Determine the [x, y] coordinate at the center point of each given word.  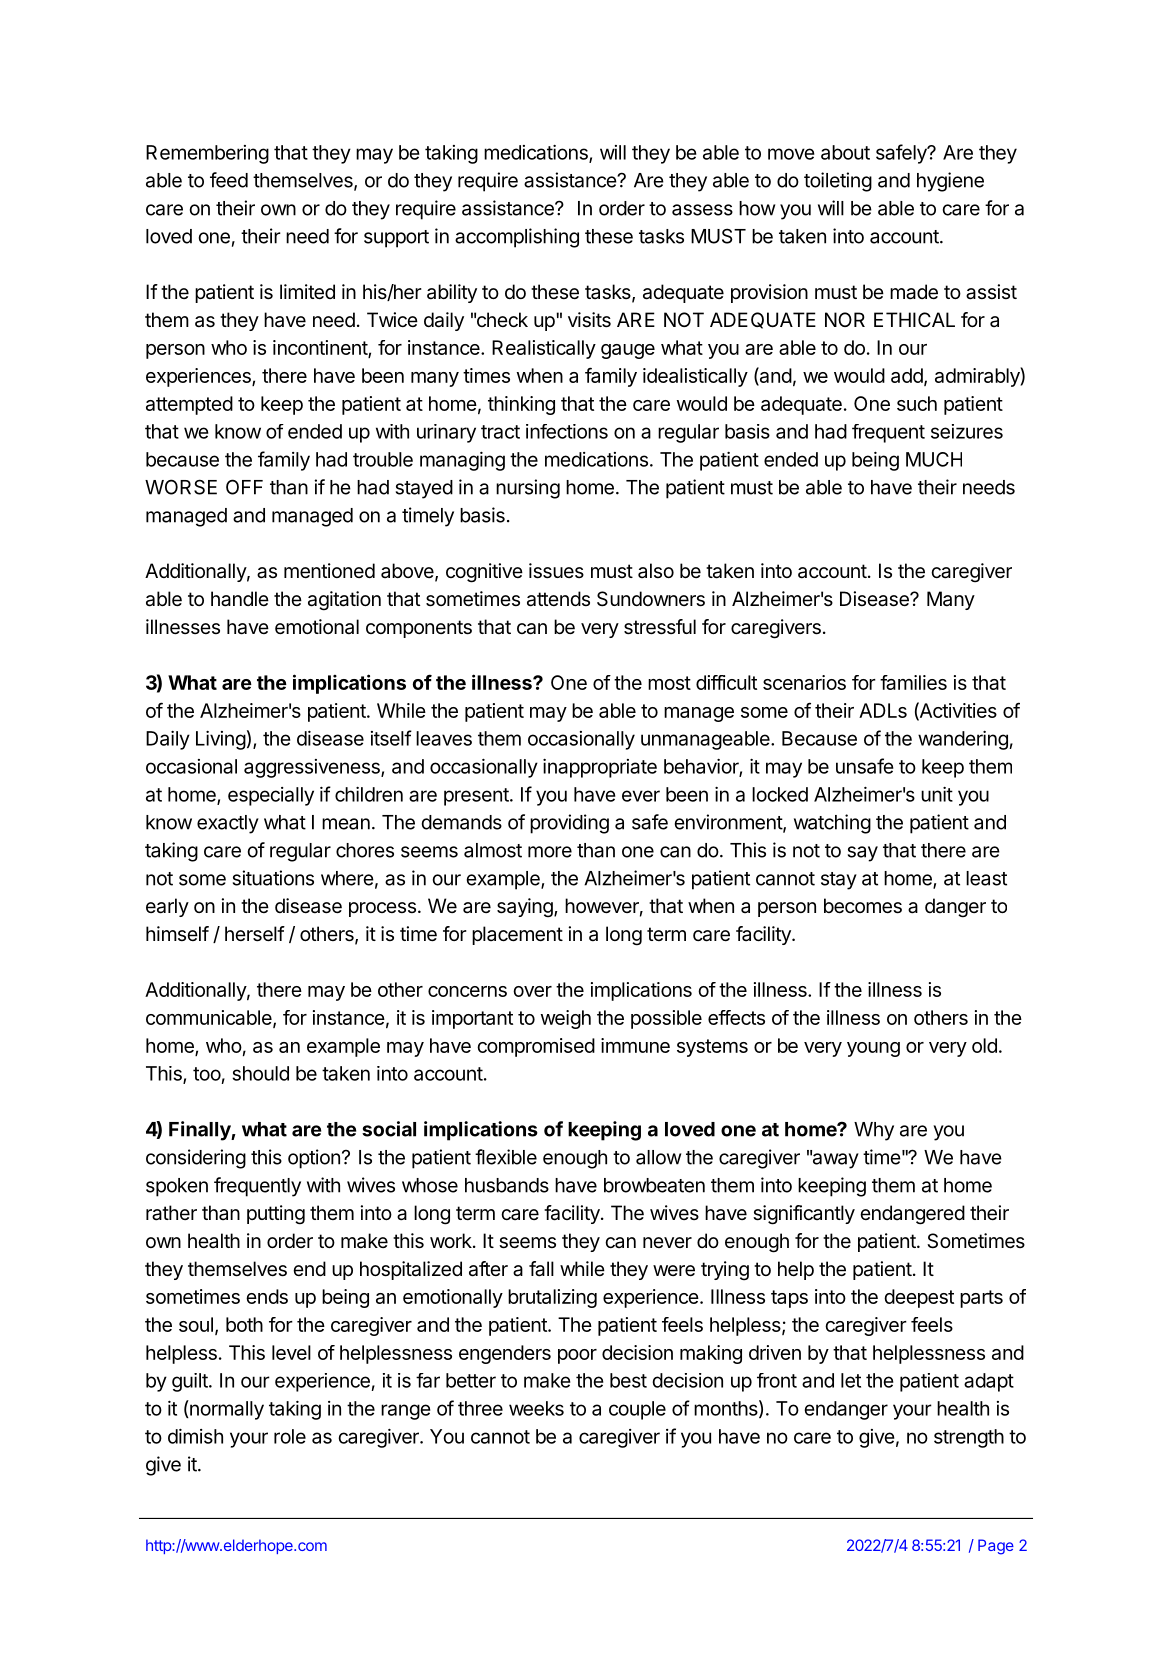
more [550, 852]
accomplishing [517, 238]
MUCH [934, 459]
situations [273, 878]
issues [556, 571]
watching [832, 824]
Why [874, 1131]
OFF [244, 487]
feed [229, 180]
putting [276, 1215]
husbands [507, 1185]
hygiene [950, 182]
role [290, 1436]
